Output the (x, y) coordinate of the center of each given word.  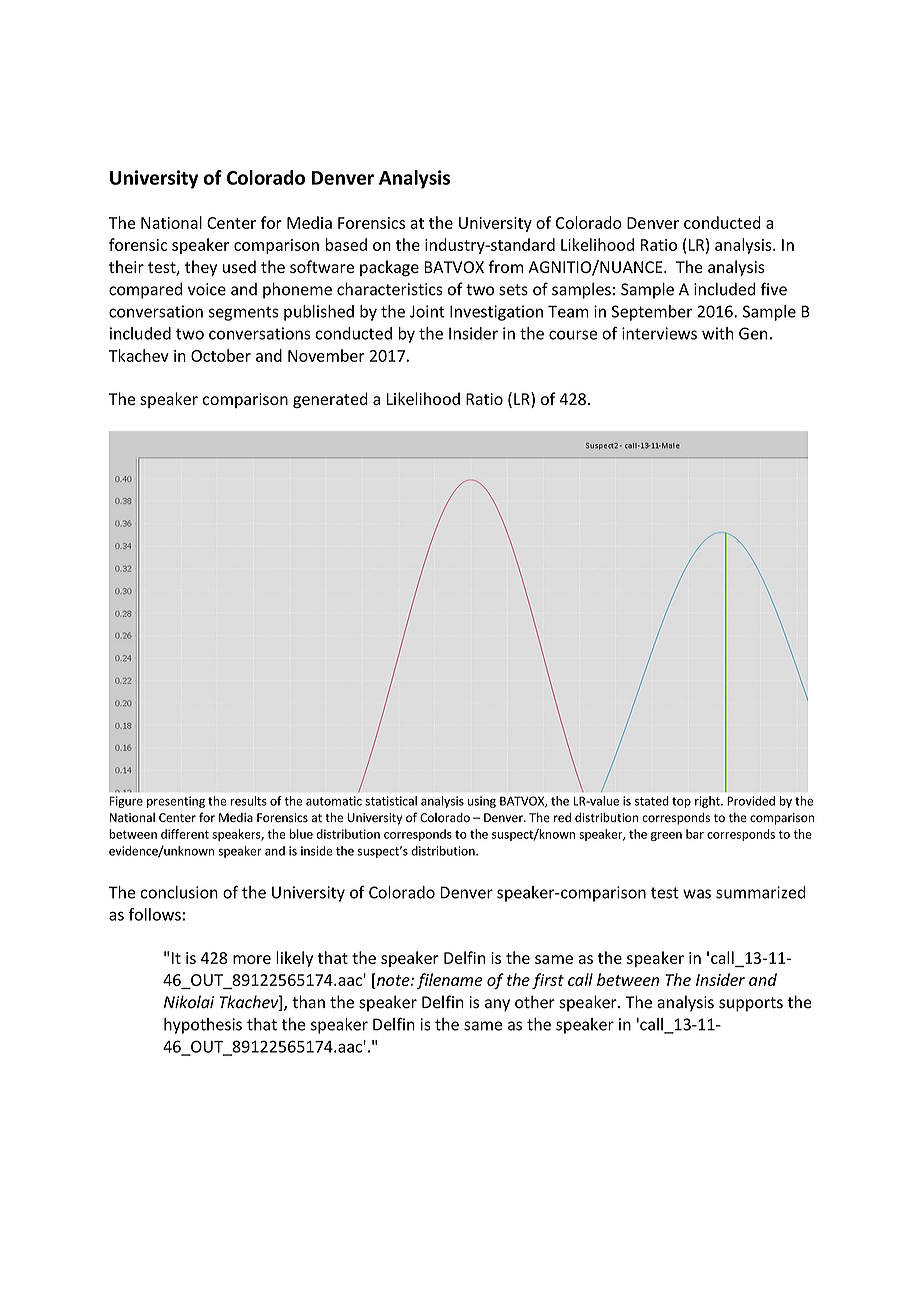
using (482, 802)
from (505, 266)
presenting (176, 802)
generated (330, 400)
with (718, 333)
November (326, 355)
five (773, 289)
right (708, 802)
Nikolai (189, 1002)
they (201, 268)
